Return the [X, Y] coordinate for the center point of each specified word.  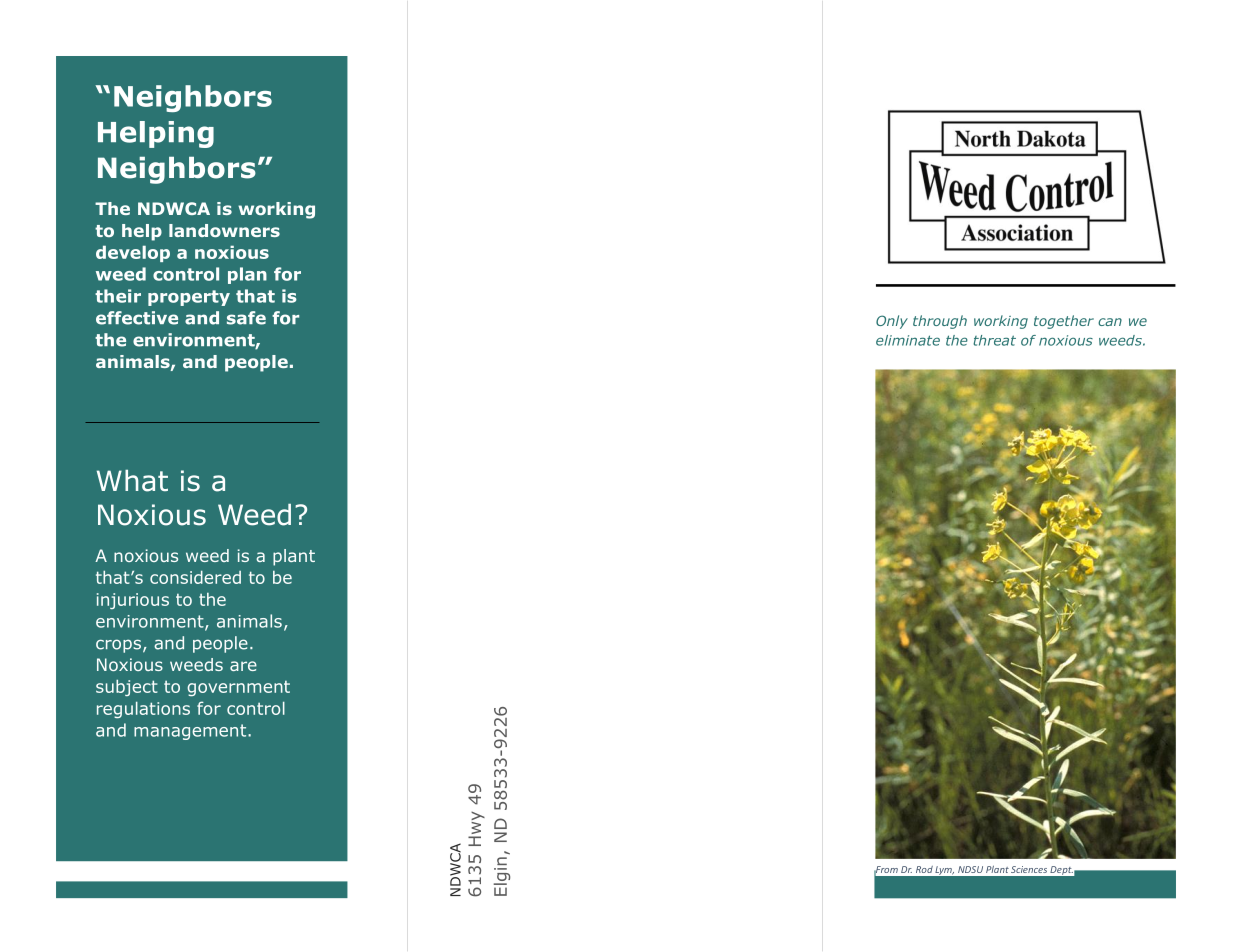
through [940, 322]
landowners [224, 230]
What [132, 481]
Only [892, 322]
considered [195, 577]
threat [994, 340]
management [191, 732]
